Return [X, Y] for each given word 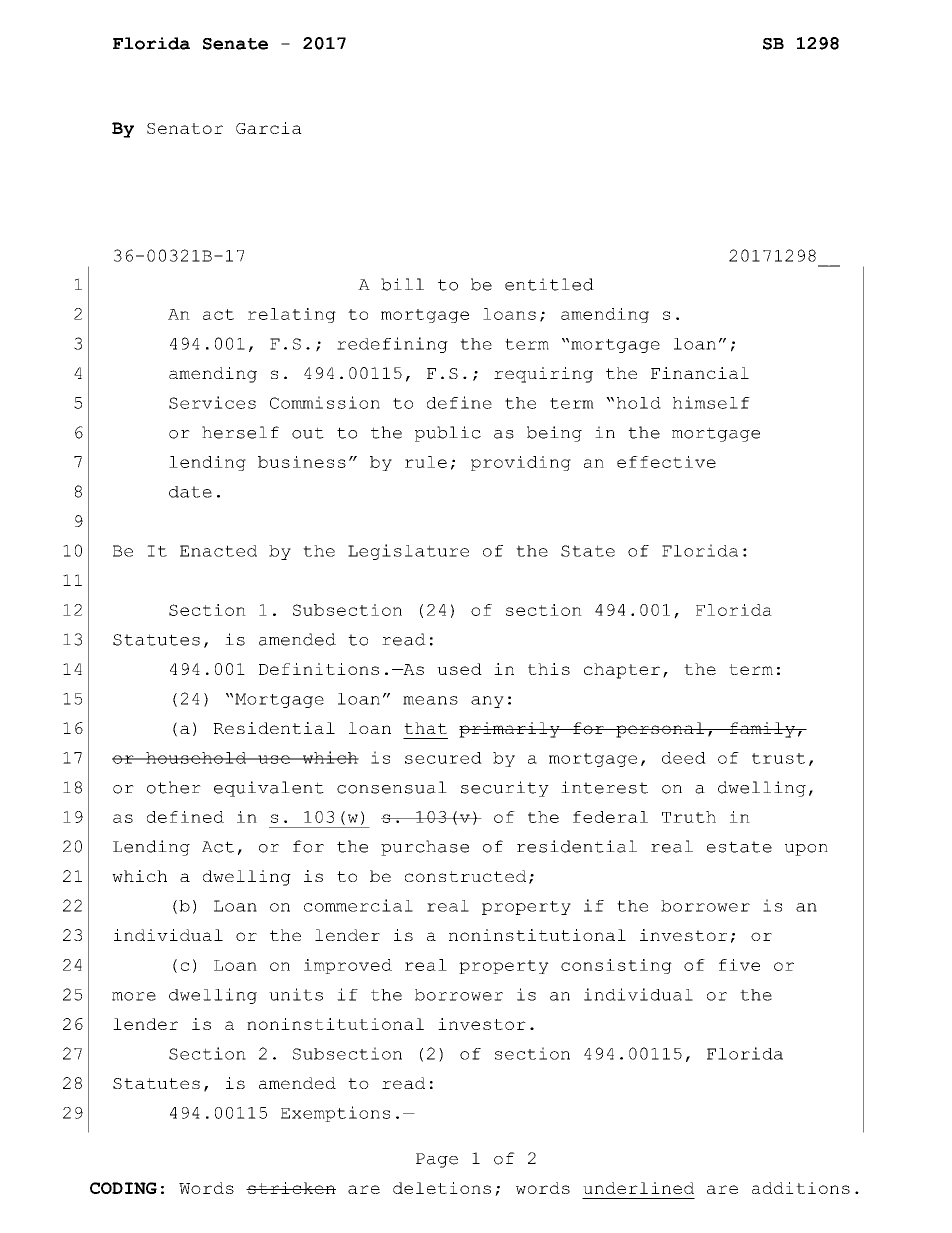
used [459, 669]
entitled [549, 284]
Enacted [218, 551]
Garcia [269, 128]
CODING [123, 1188]
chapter [622, 671]
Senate [235, 44]
